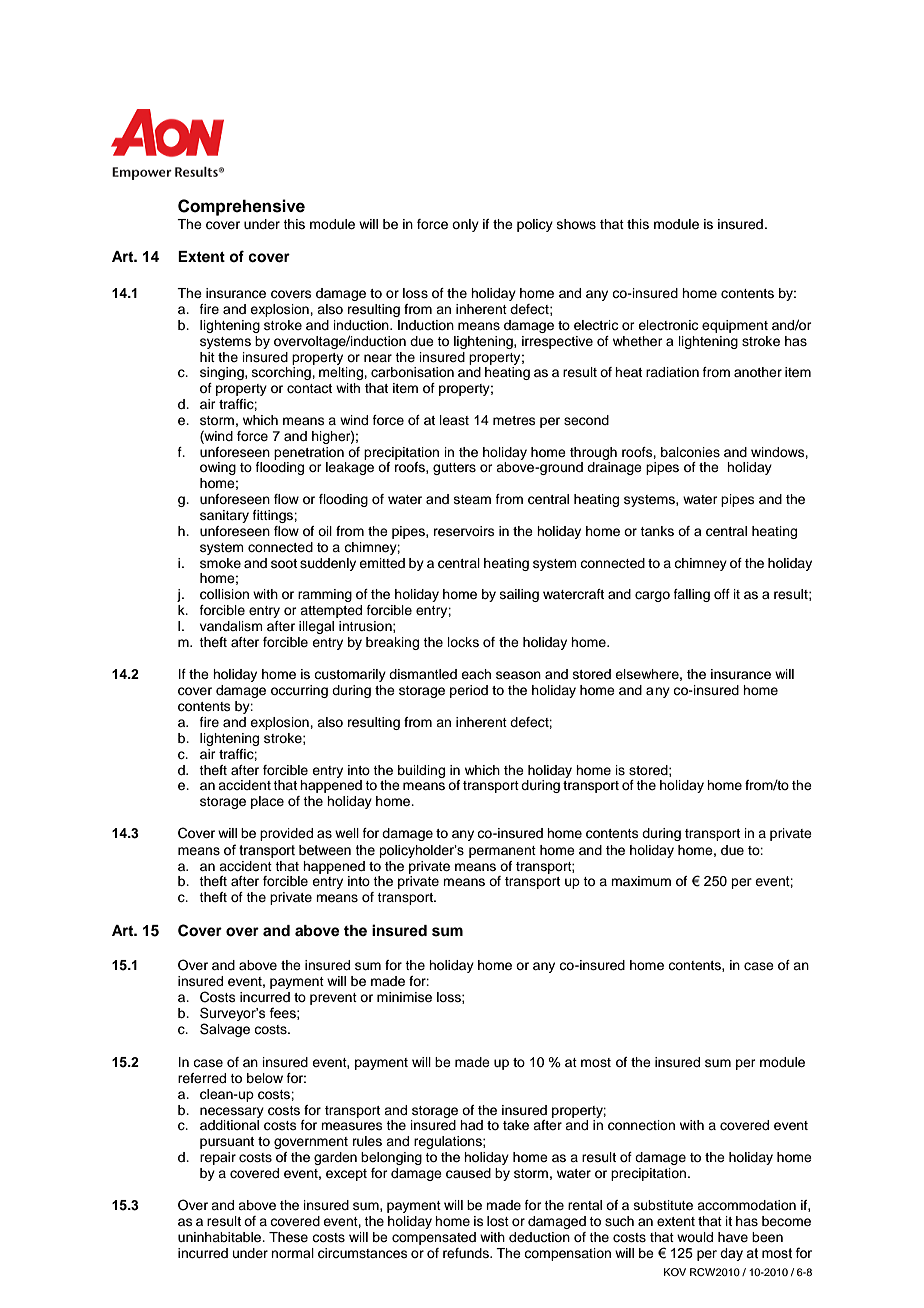 This screenshot has height=1308, width=924. What do you see at coordinates (465, 225) in the screenshot?
I see `only` at bounding box center [465, 225].
